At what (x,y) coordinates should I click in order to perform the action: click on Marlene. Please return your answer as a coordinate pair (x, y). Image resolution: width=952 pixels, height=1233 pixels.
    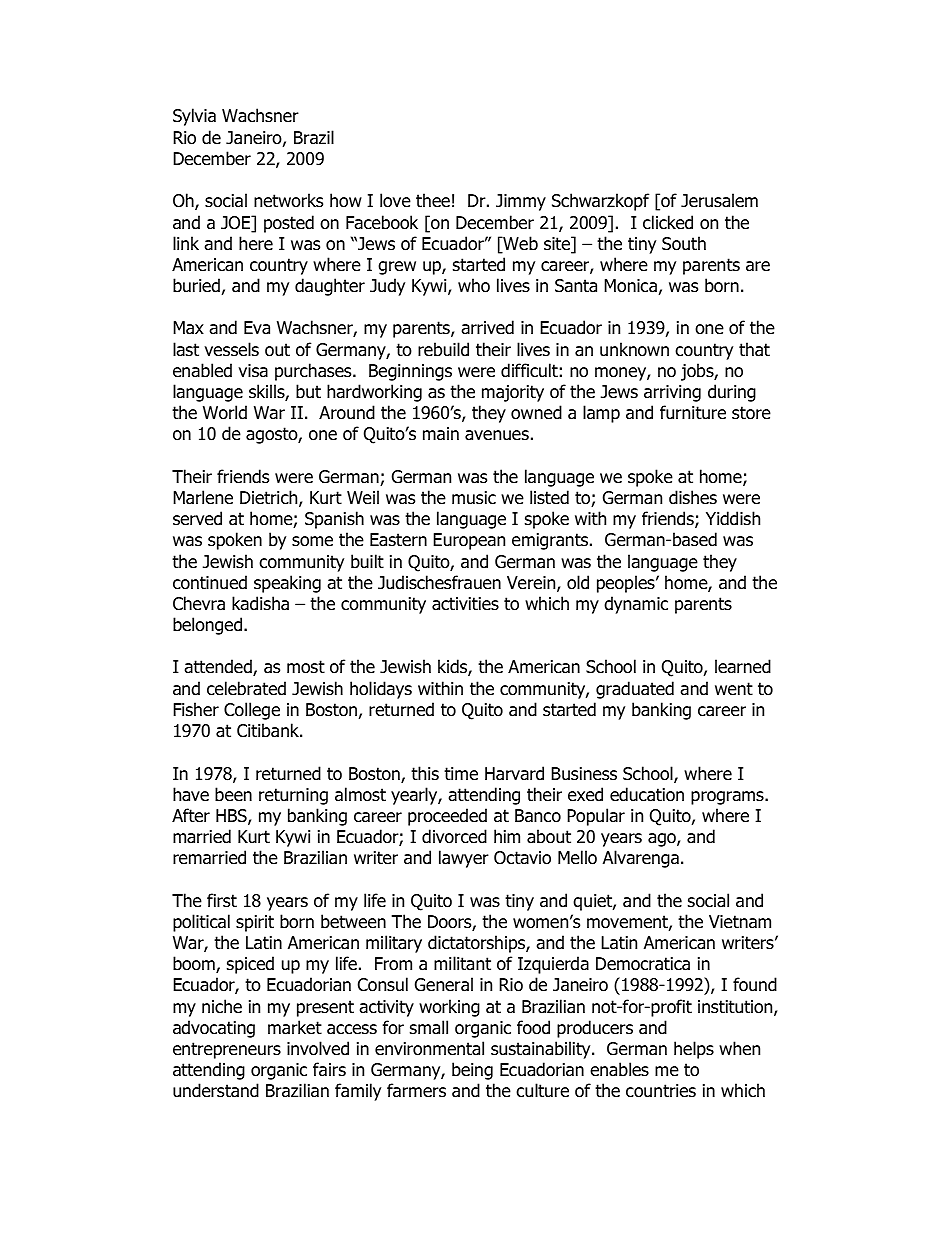
    Looking at the image, I should click on (203, 497).
